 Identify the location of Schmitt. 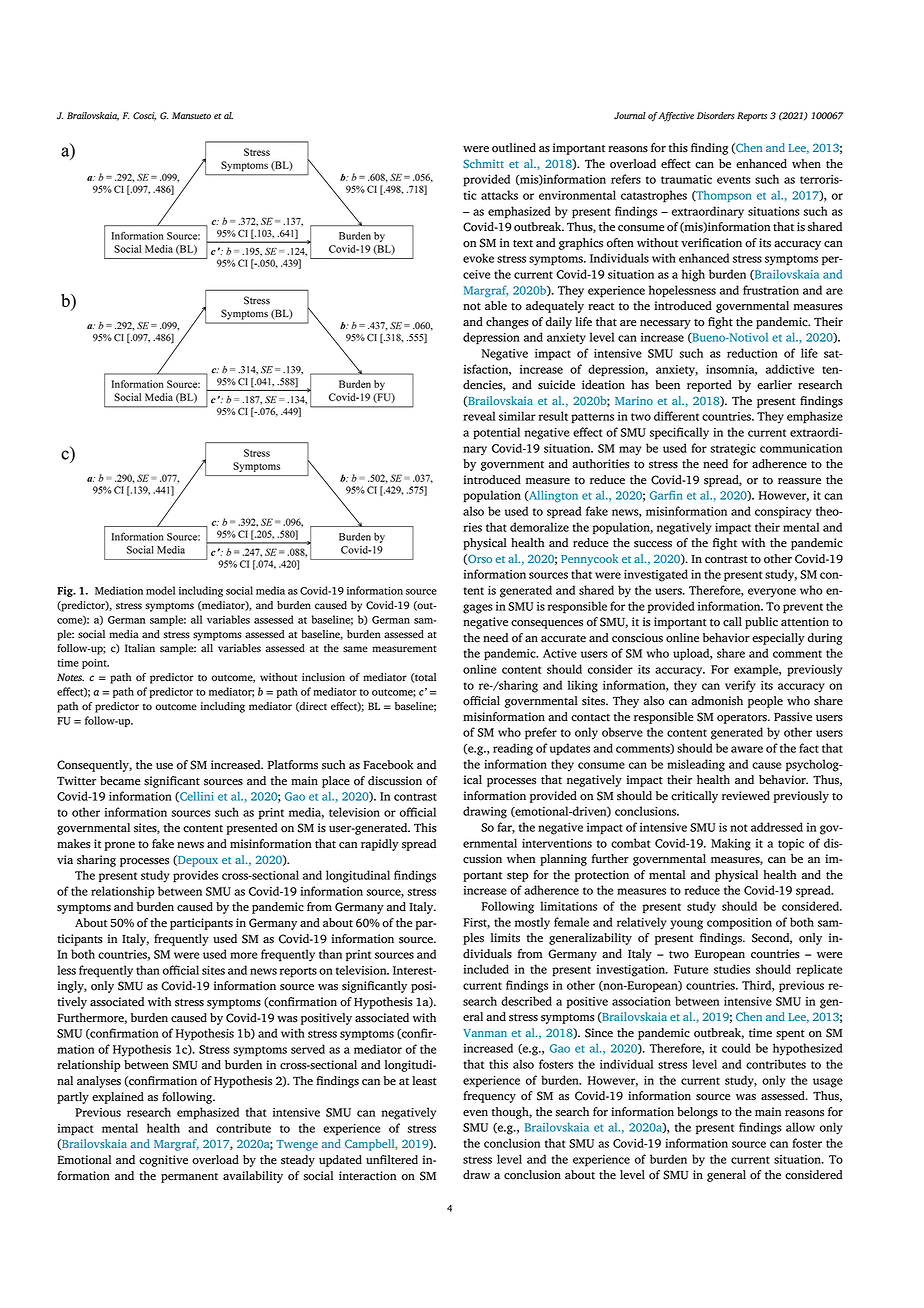
(483, 164).
